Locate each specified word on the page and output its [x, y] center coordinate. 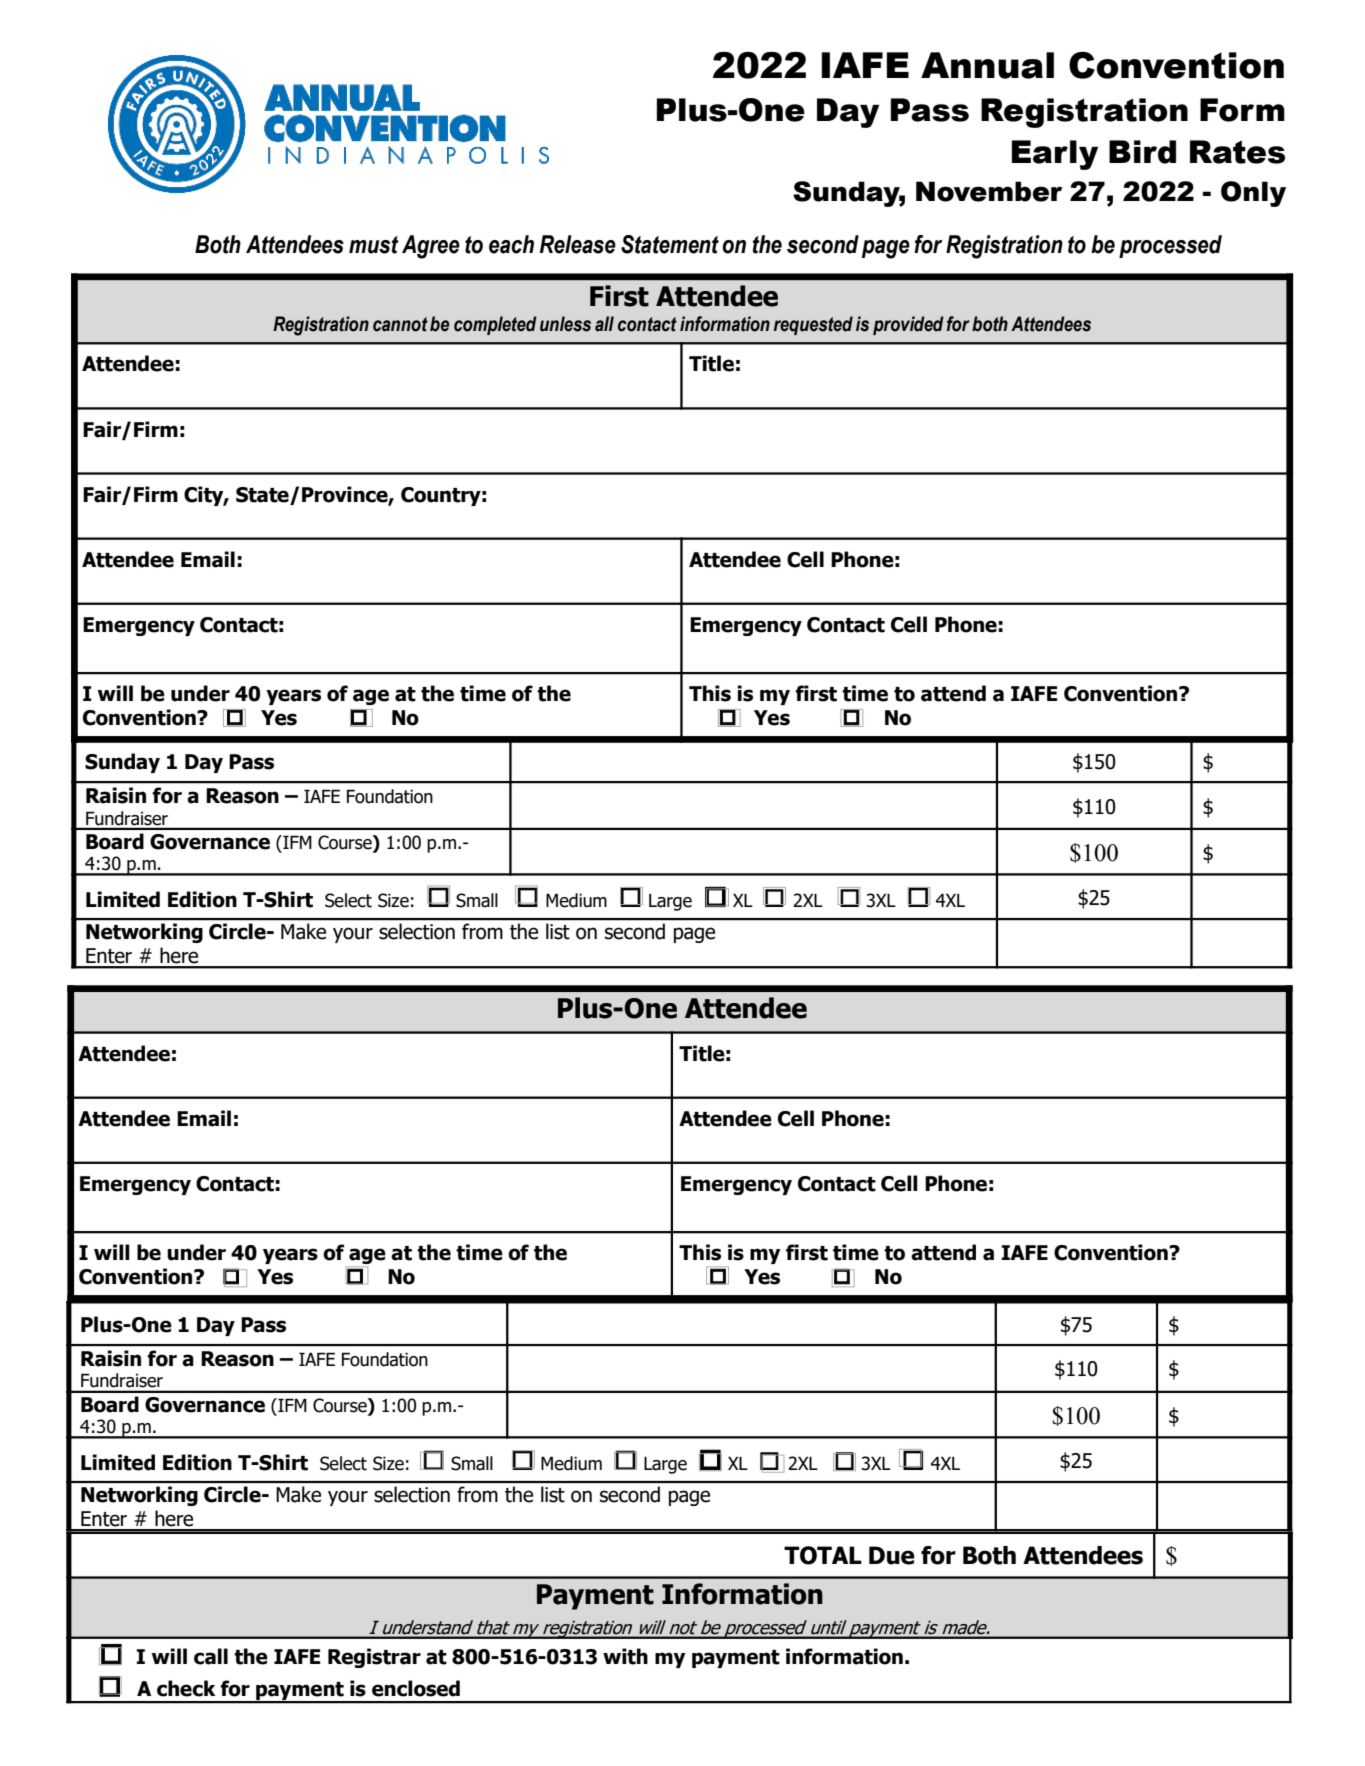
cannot [400, 324]
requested [813, 325]
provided [908, 325]
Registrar [374, 1658]
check [186, 1688]
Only [1253, 194]
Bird [1142, 152]
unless [565, 324]
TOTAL [823, 1555]
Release [578, 244]
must [373, 245]
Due [892, 1555]
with [625, 1656]
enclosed [416, 1688]
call [211, 1656]
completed [495, 325]
